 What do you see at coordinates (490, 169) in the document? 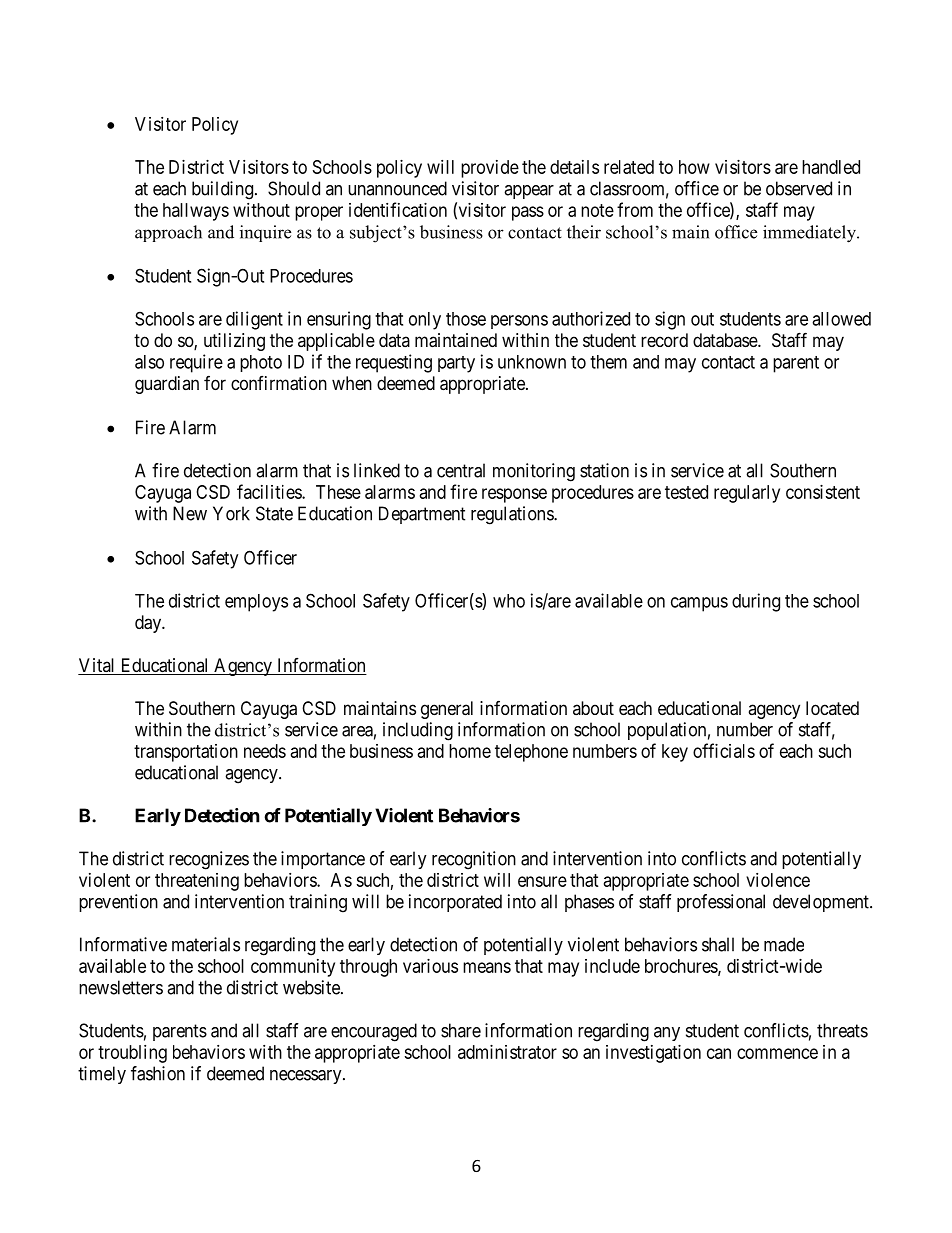
I see `provide` at bounding box center [490, 169].
